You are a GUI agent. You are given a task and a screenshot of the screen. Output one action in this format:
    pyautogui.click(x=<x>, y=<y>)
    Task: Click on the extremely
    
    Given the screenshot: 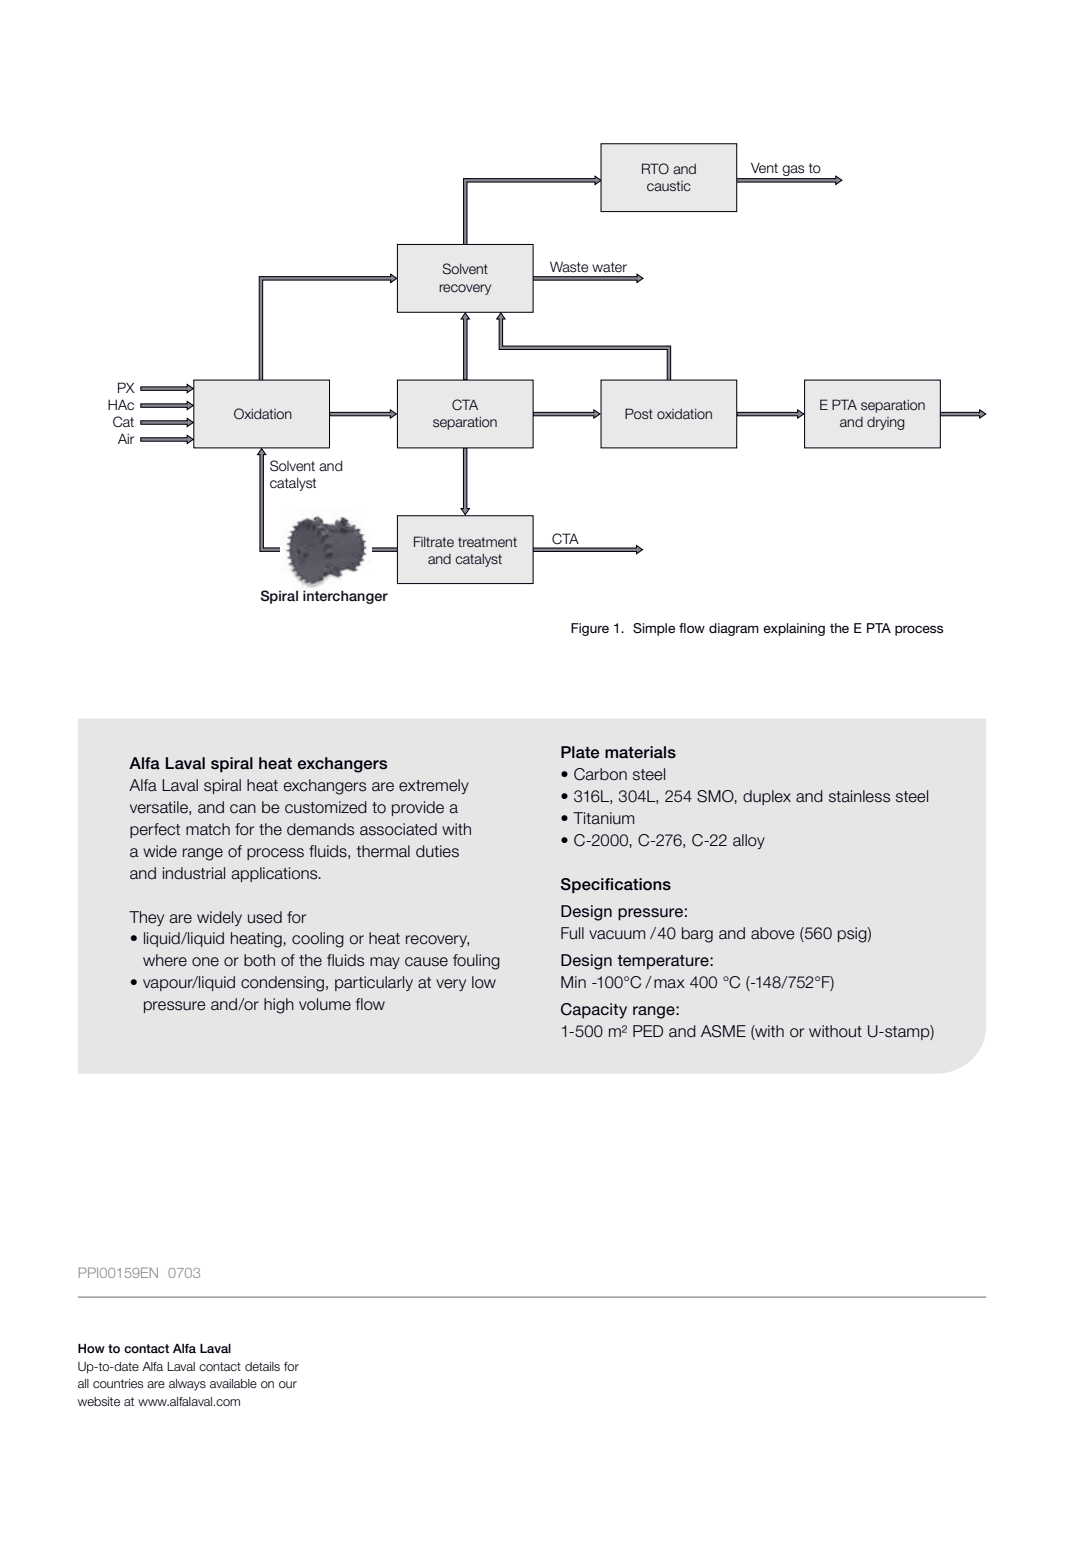 What is the action you would take?
    pyautogui.click(x=434, y=786)
